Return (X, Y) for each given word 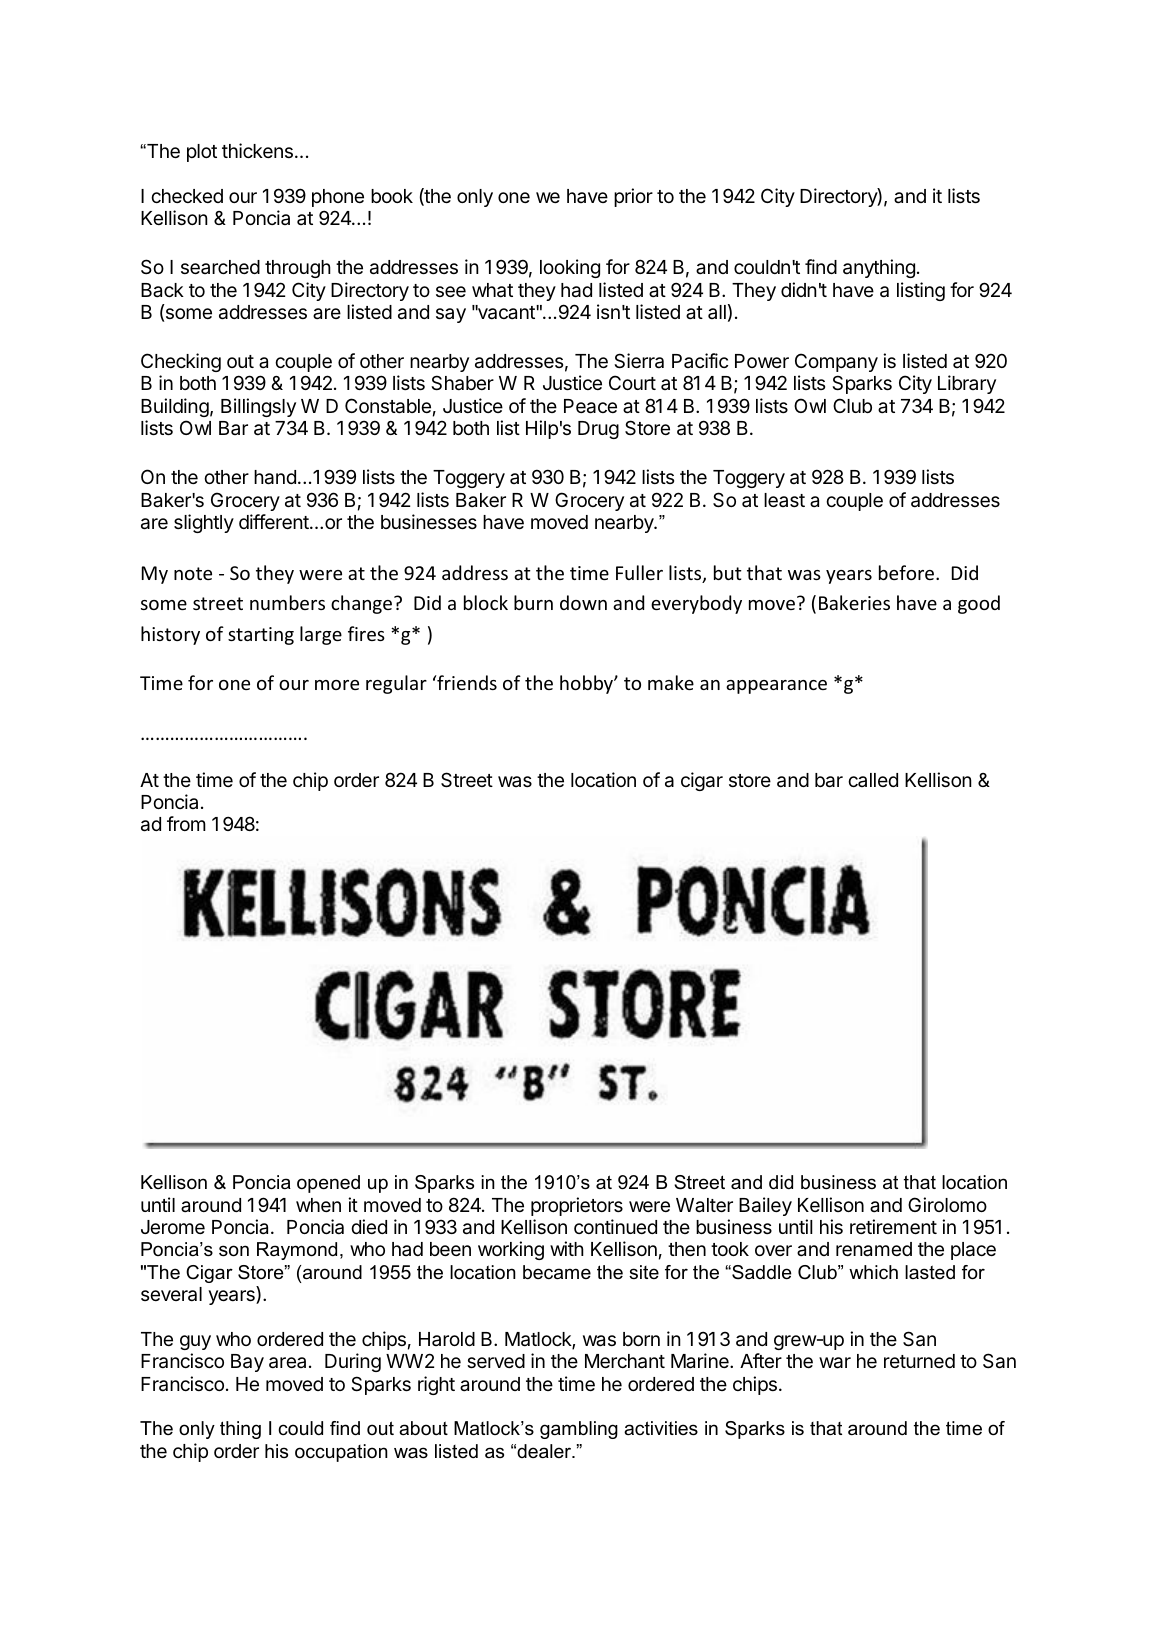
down (583, 602)
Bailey (765, 1206)
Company (836, 362)
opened (328, 1184)
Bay (247, 1363)
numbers (287, 602)
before (908, 572)
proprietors (577, 1206)
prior (633, 197)
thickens (257, 150)
